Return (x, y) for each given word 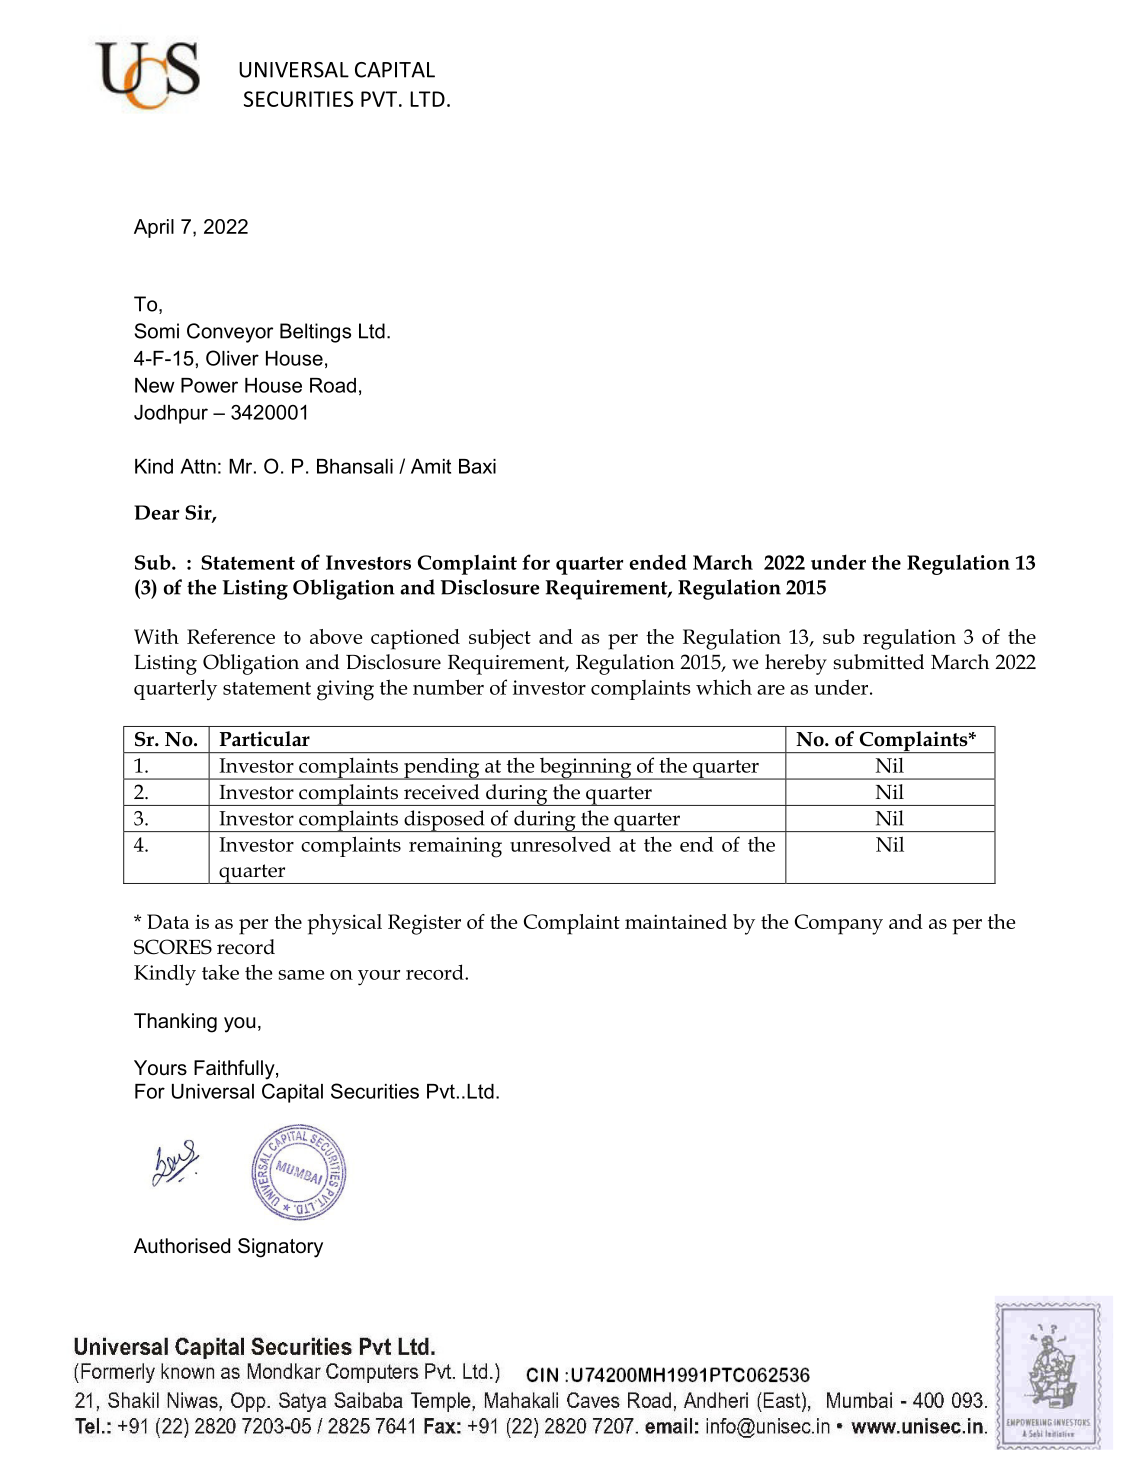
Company (839, 924)
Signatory (280, 1248)
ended (658, 562)
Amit (431, 466)
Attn (198, 466)
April (154, 228)
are (771, 690)
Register (424, 924)
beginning (585, 769)
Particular (265, 739)
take (220, 972)
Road (333, 385)
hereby (796, 664)
